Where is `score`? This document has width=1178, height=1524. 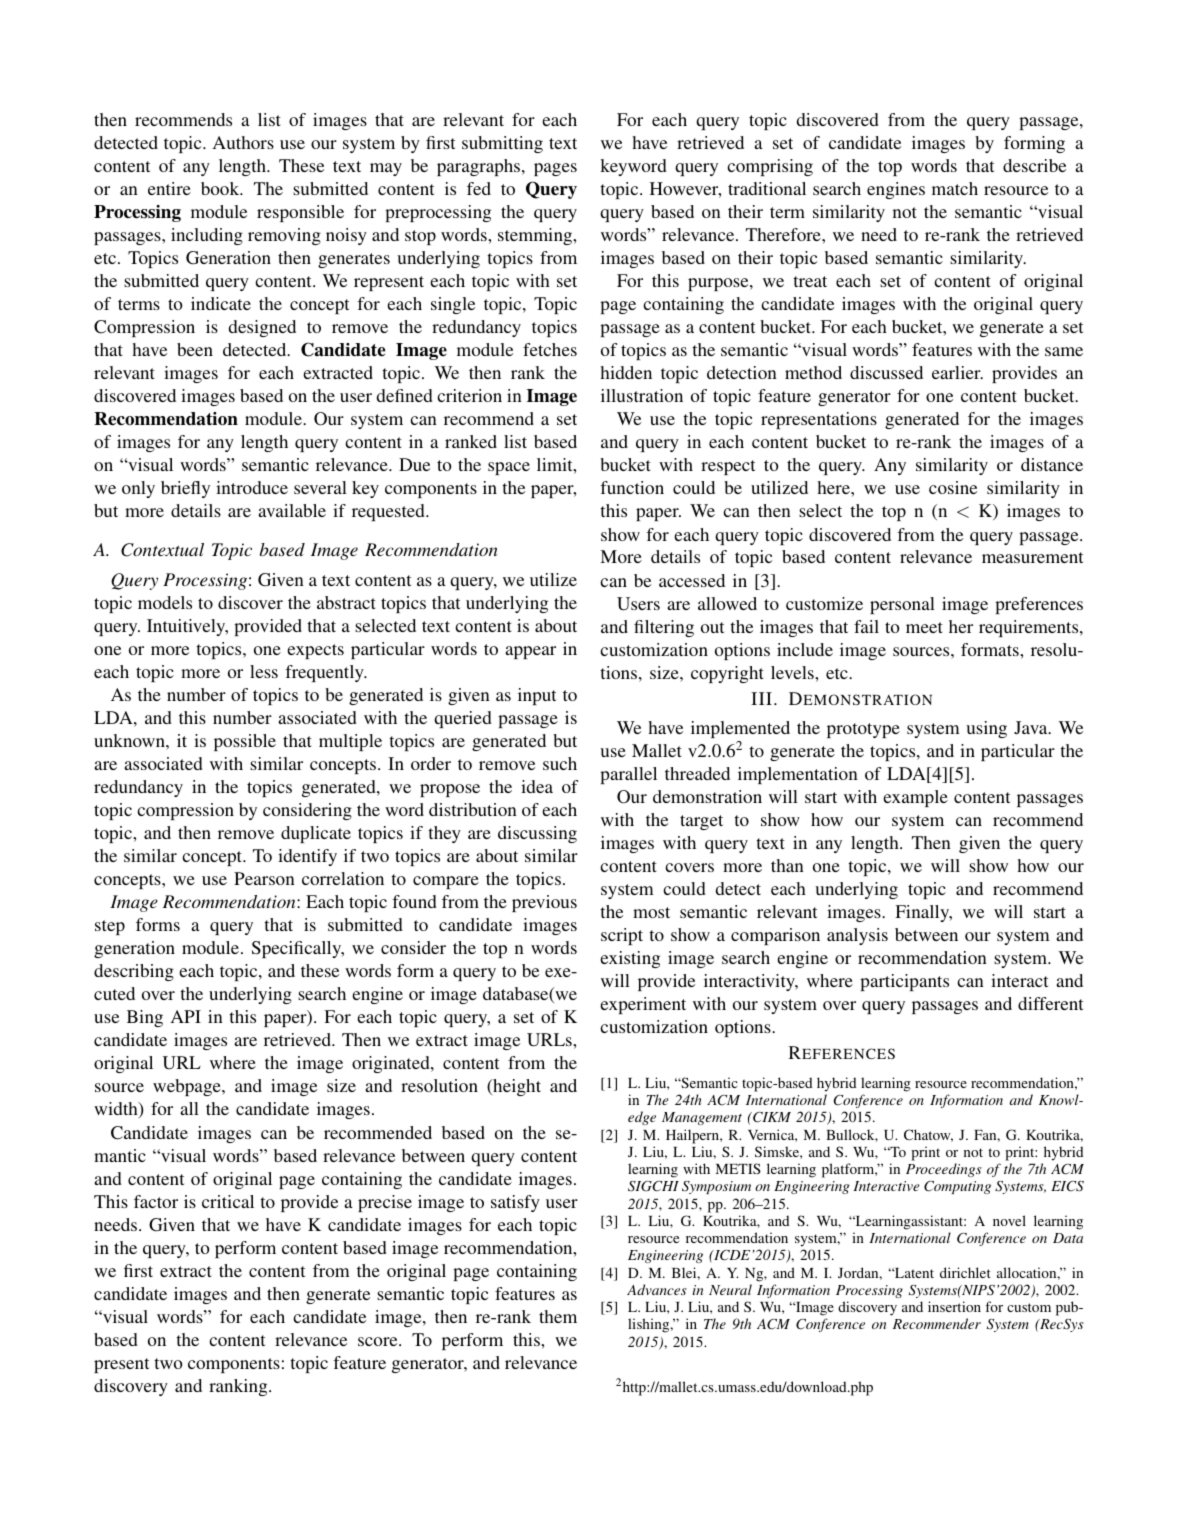 score is located at coordinates (379, 1341).
